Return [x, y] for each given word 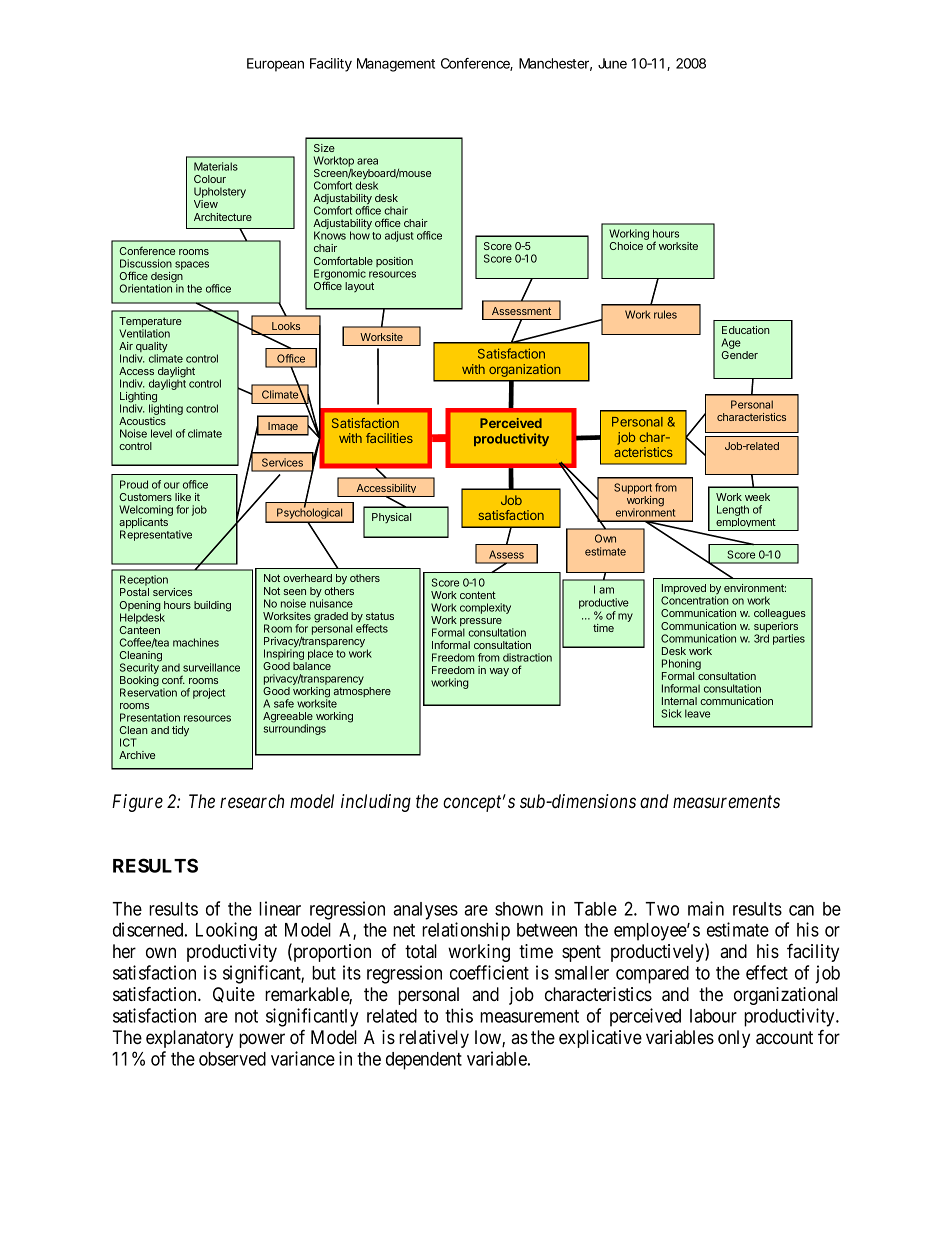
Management [396, 65]
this [459, 1015]
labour [713, 1016]
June [612, 63]
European [275, 65]
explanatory [189, 1039]
